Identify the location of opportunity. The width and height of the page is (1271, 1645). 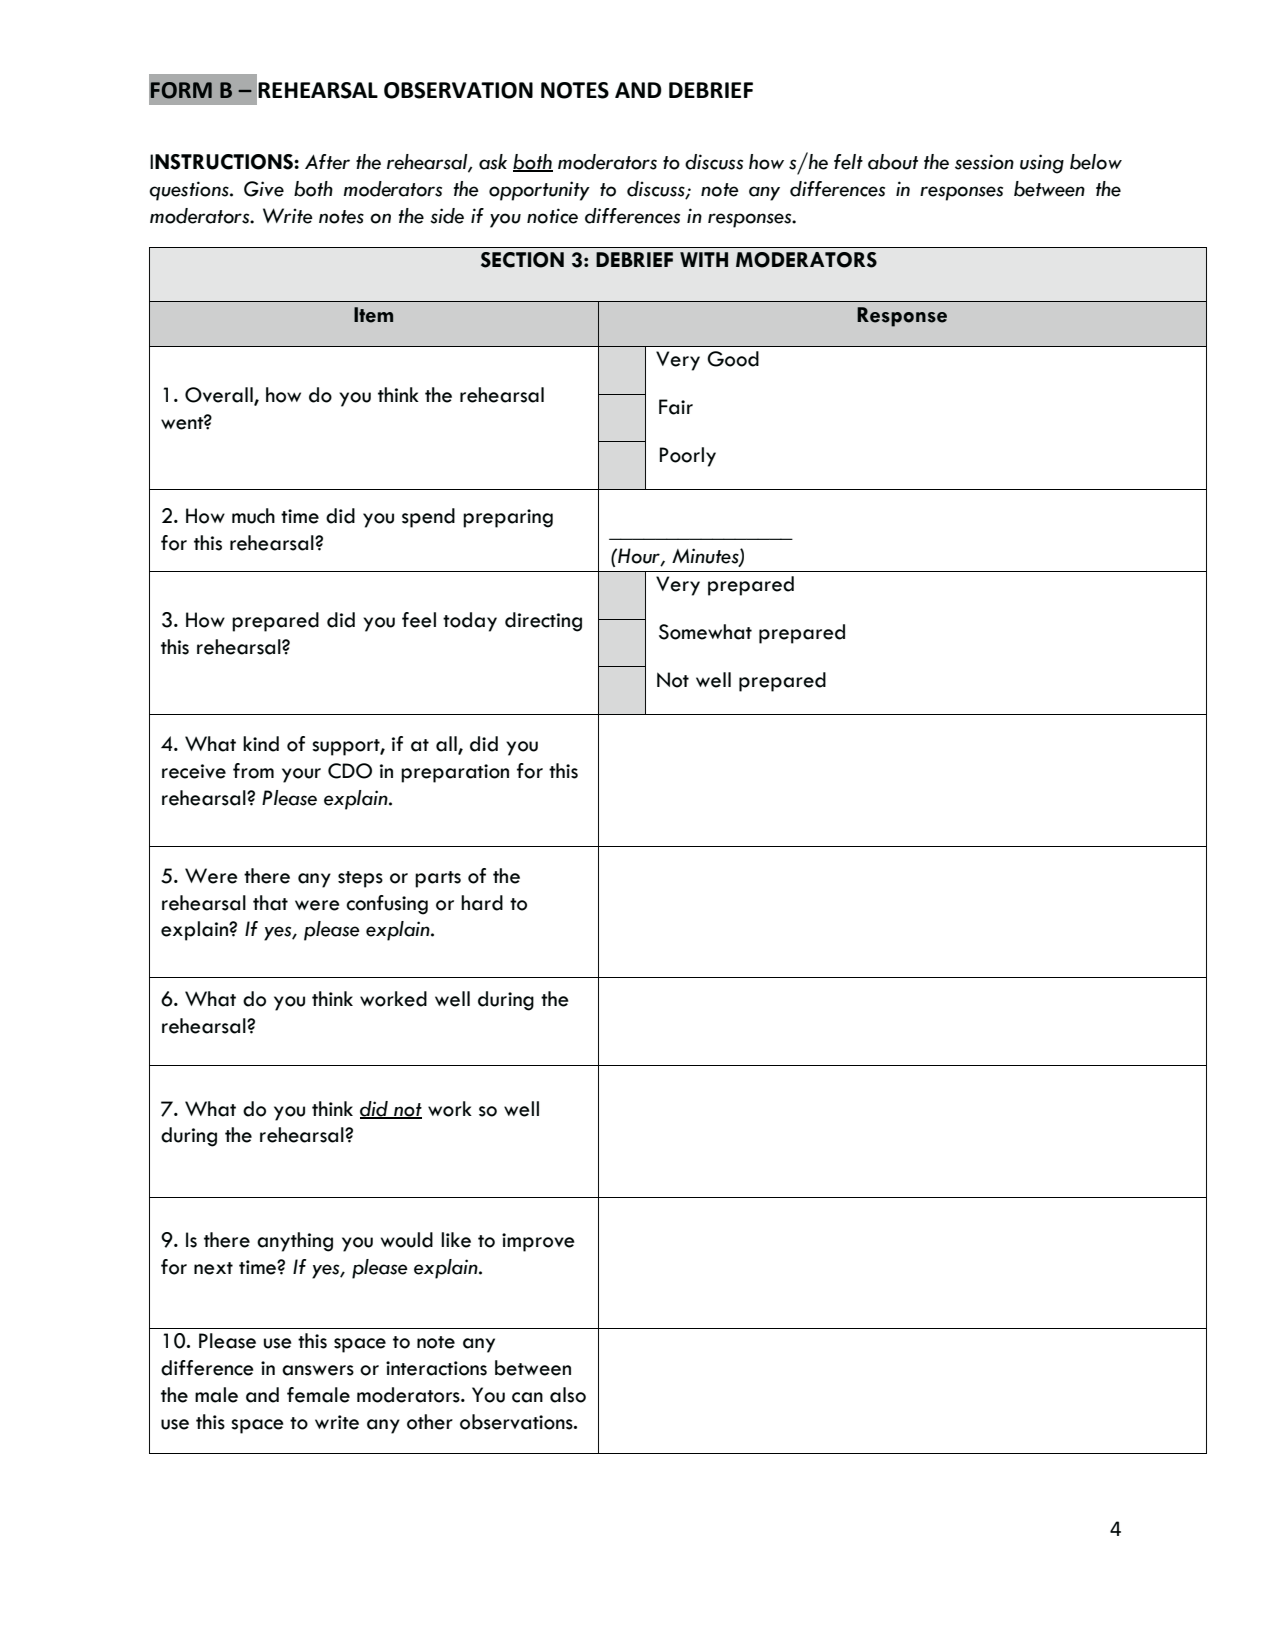
(539, 191).
